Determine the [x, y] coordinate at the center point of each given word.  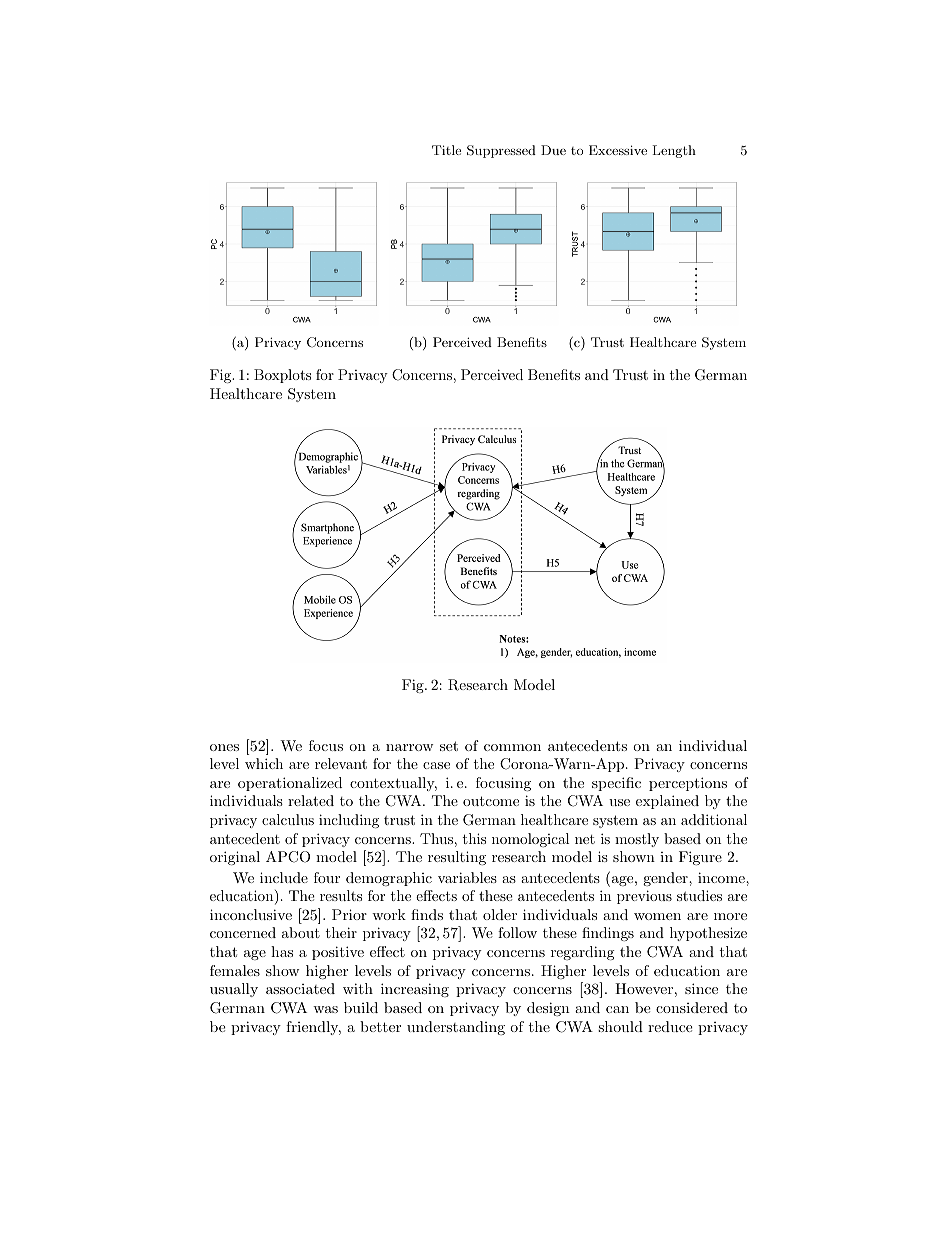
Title [446, 150]
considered [692, 1007]
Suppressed [501, 151]
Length [674, 151]
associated [300, 988]
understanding [456, 1028]
